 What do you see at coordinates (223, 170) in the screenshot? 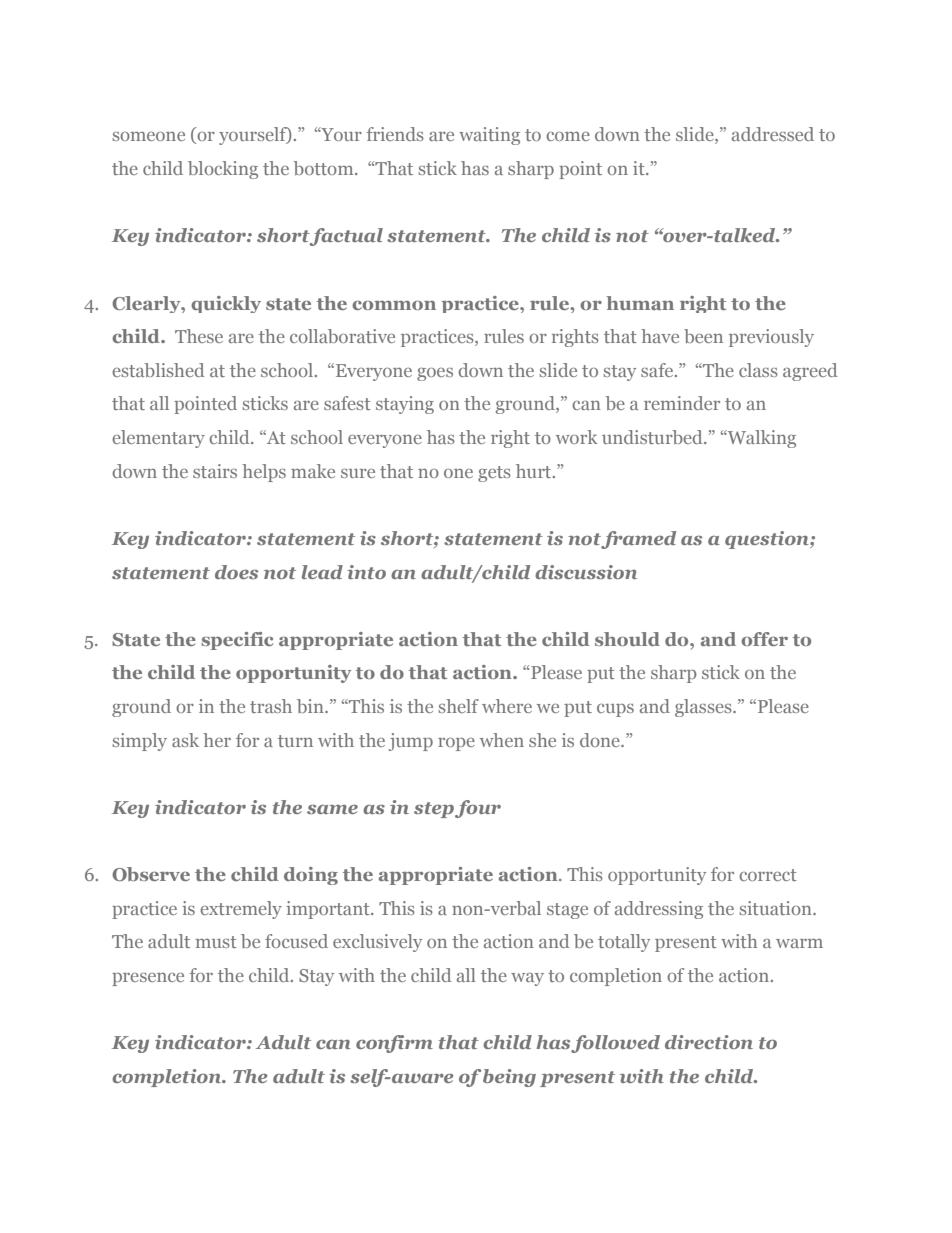
I see `blocking` at bounding box center [223, 170].
